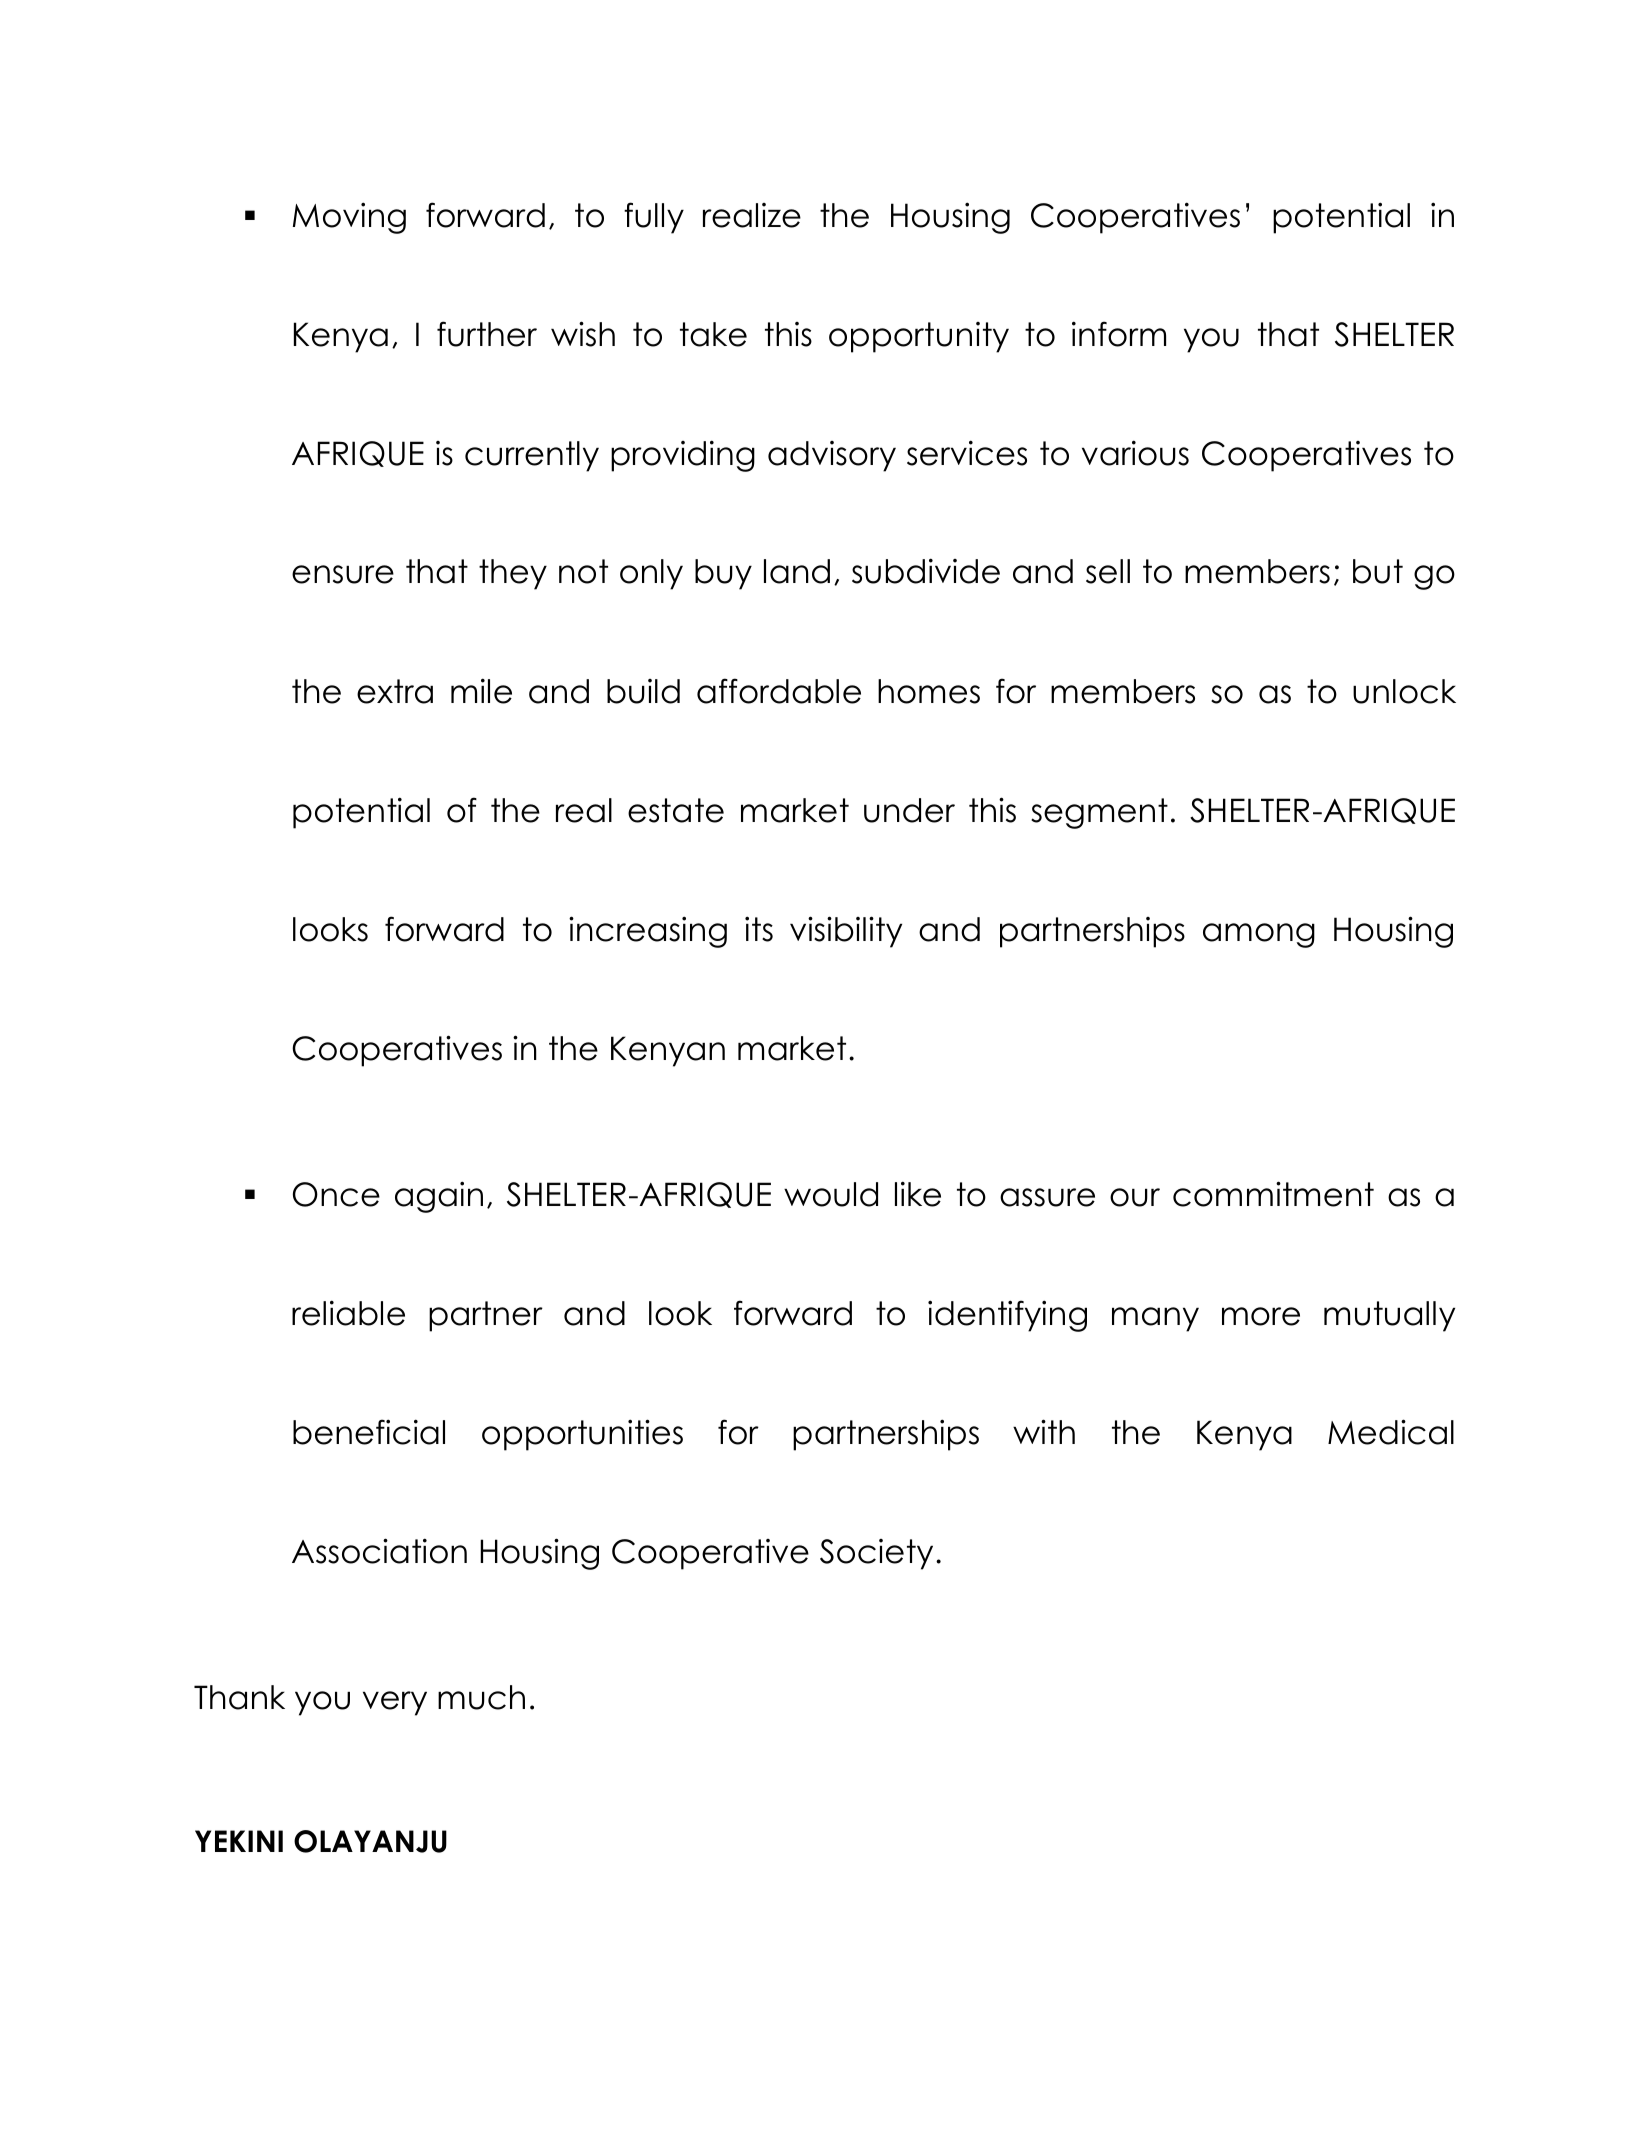 The width and height of the screenshot is (1650, 2135). Describe the element at coordinates (349, 218) in the screenshot. I see `Moving` at that location.
